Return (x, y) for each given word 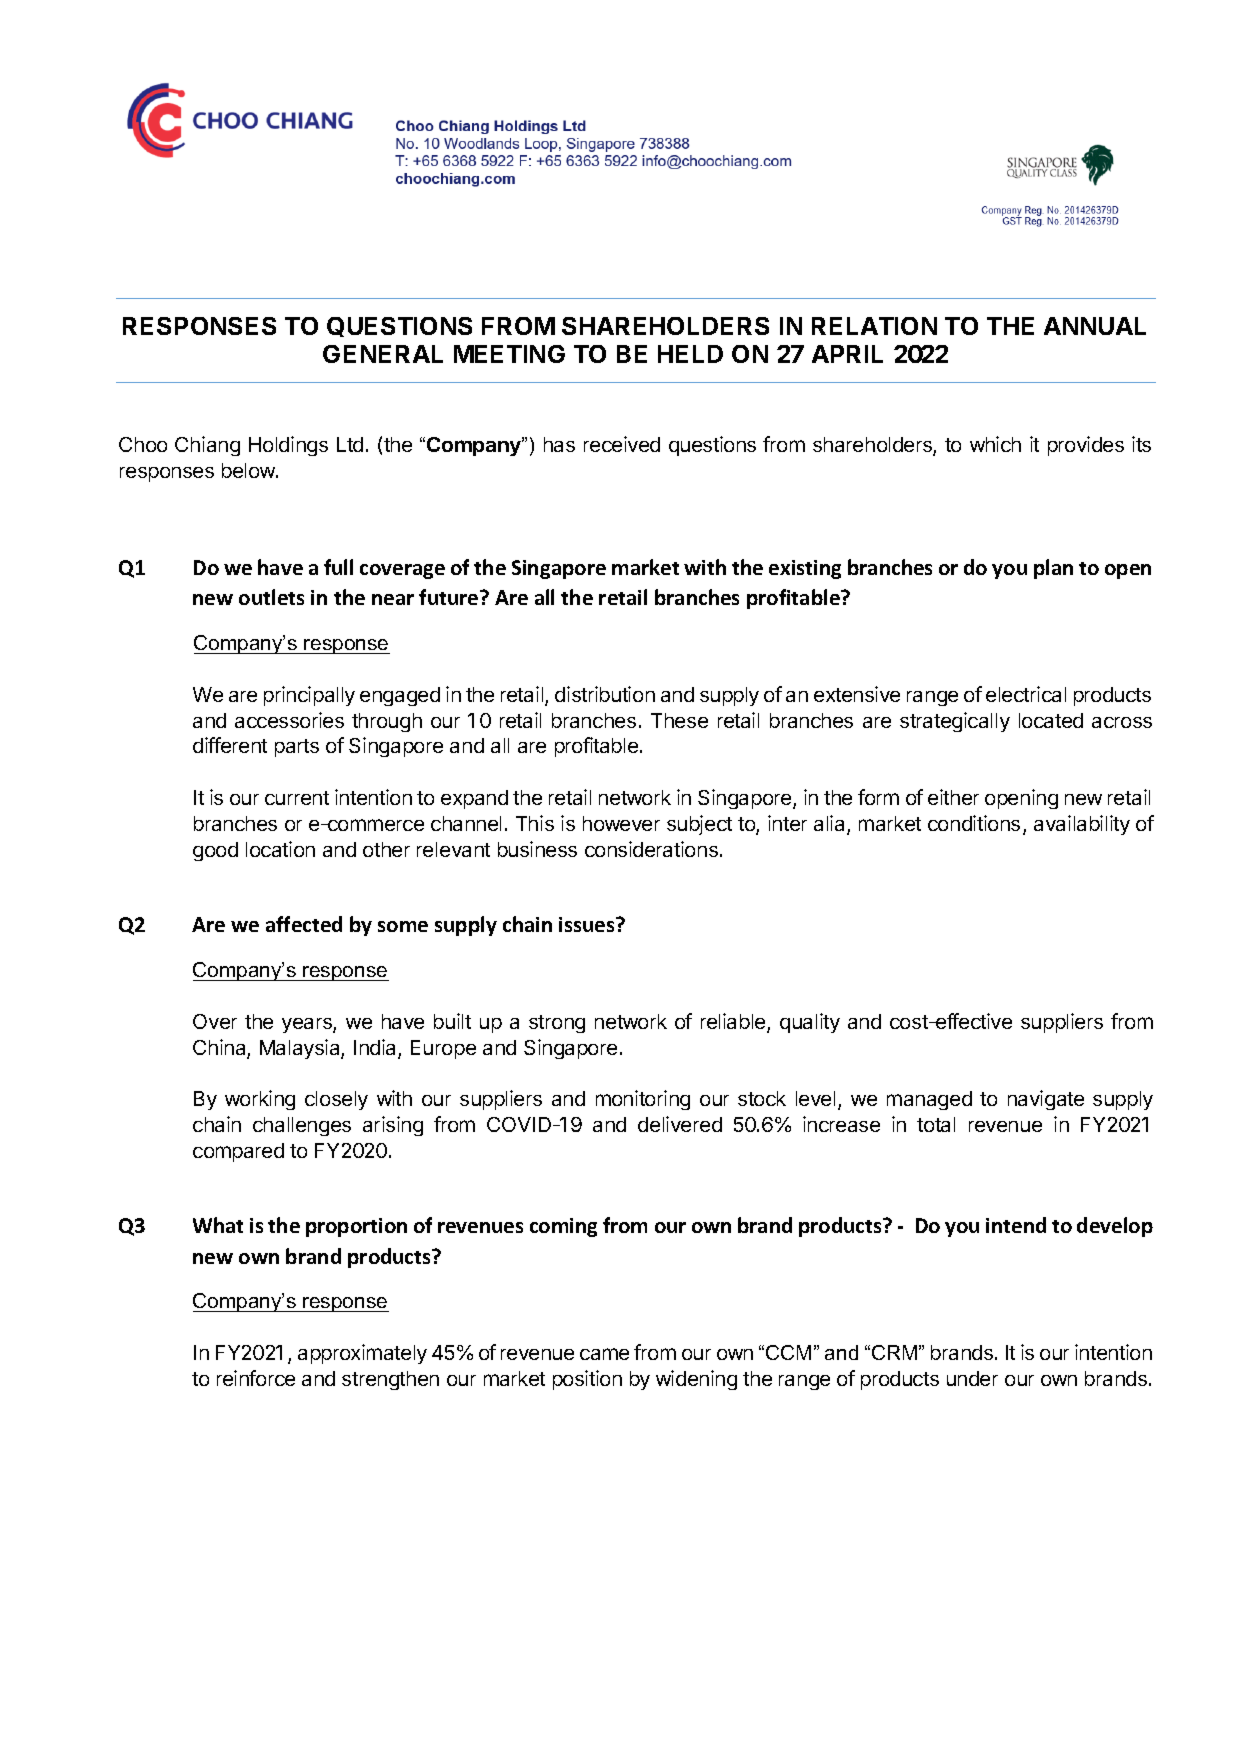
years (308, 1025)
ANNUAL (1095, 326)
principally (309, 696)
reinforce (256, 1378)
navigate (1046, 1100)
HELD (690, 354)
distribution (605, 694)
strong (557, 1024)
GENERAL (383, 354)
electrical (1026, 694)
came (604, 1354)
